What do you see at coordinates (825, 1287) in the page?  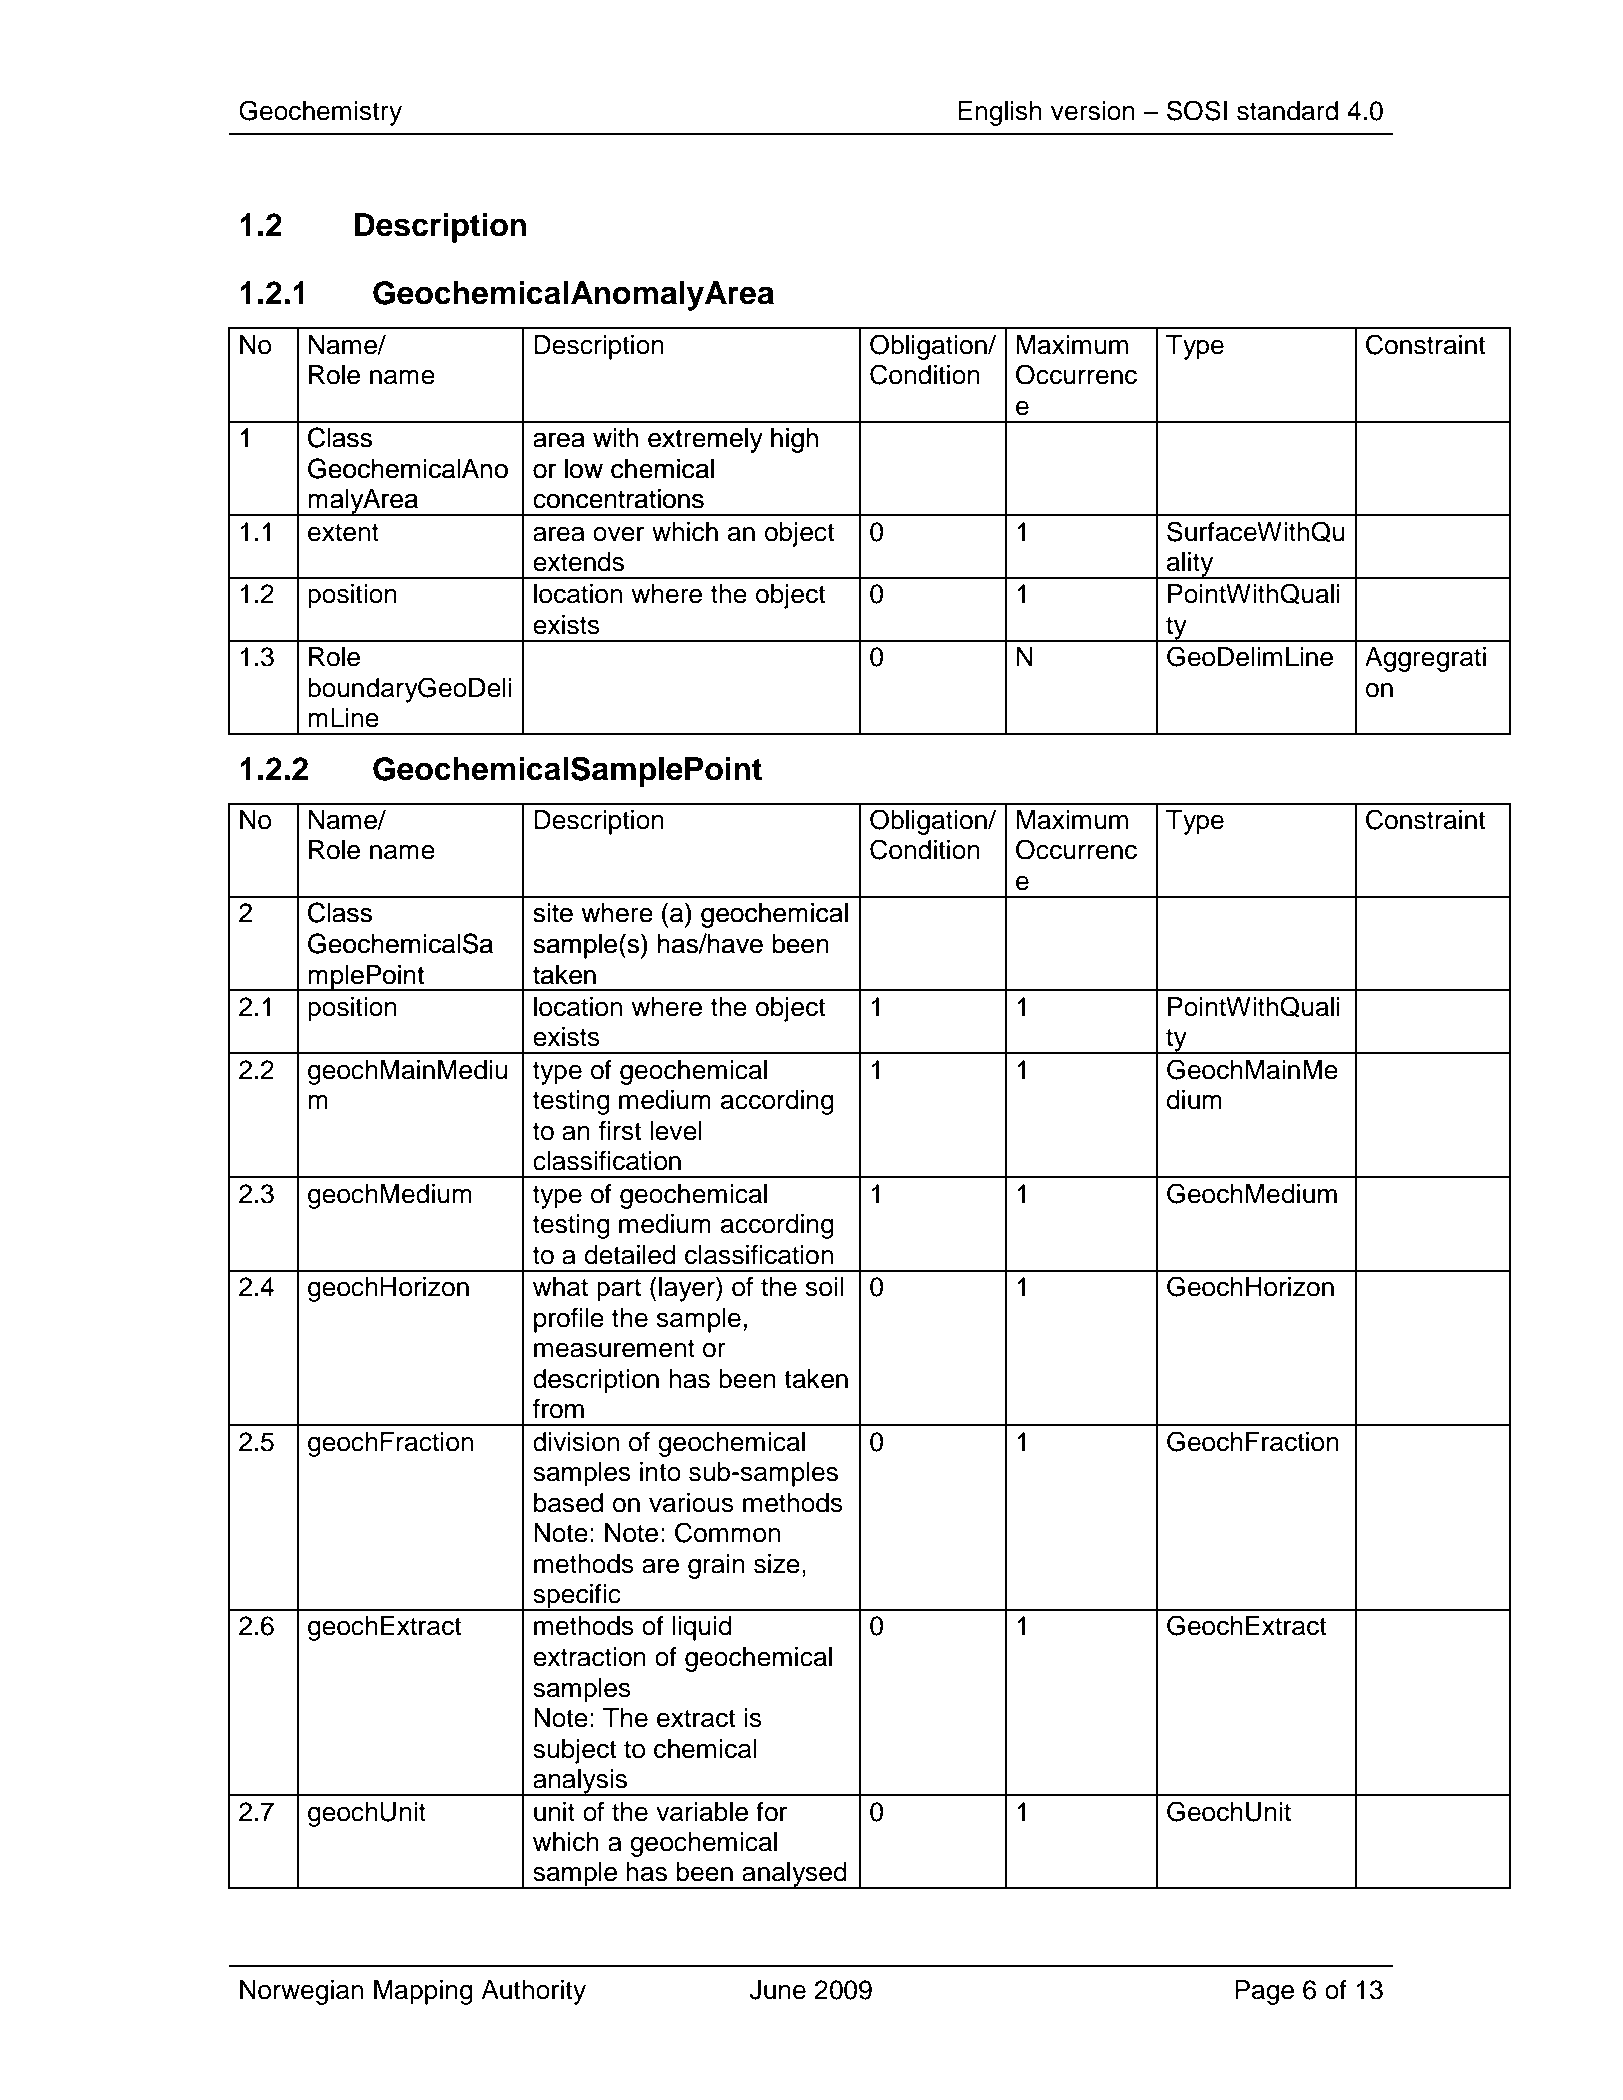 I see `soil` at bounding box center [825, 1287].
